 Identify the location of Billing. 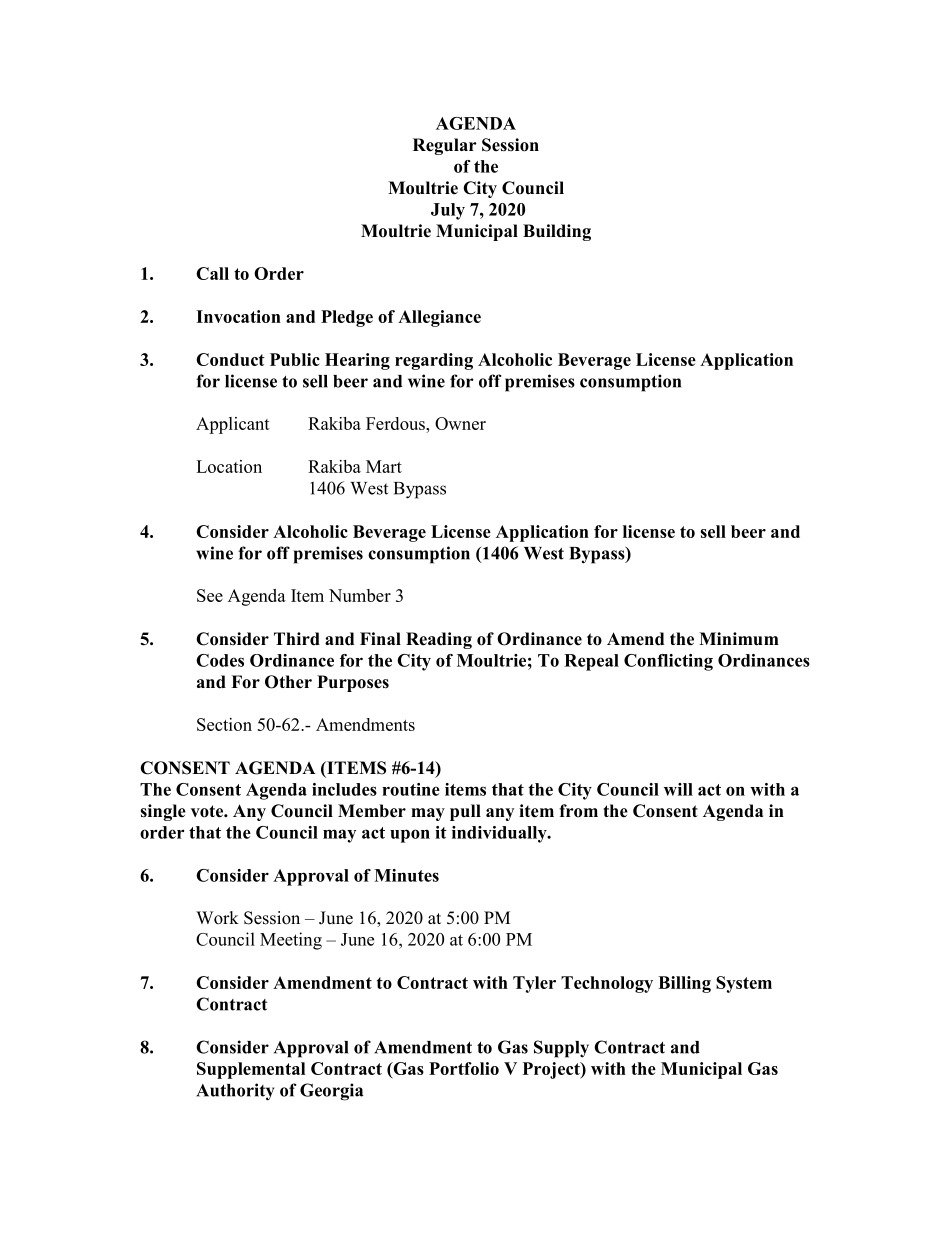
(684, 984).
